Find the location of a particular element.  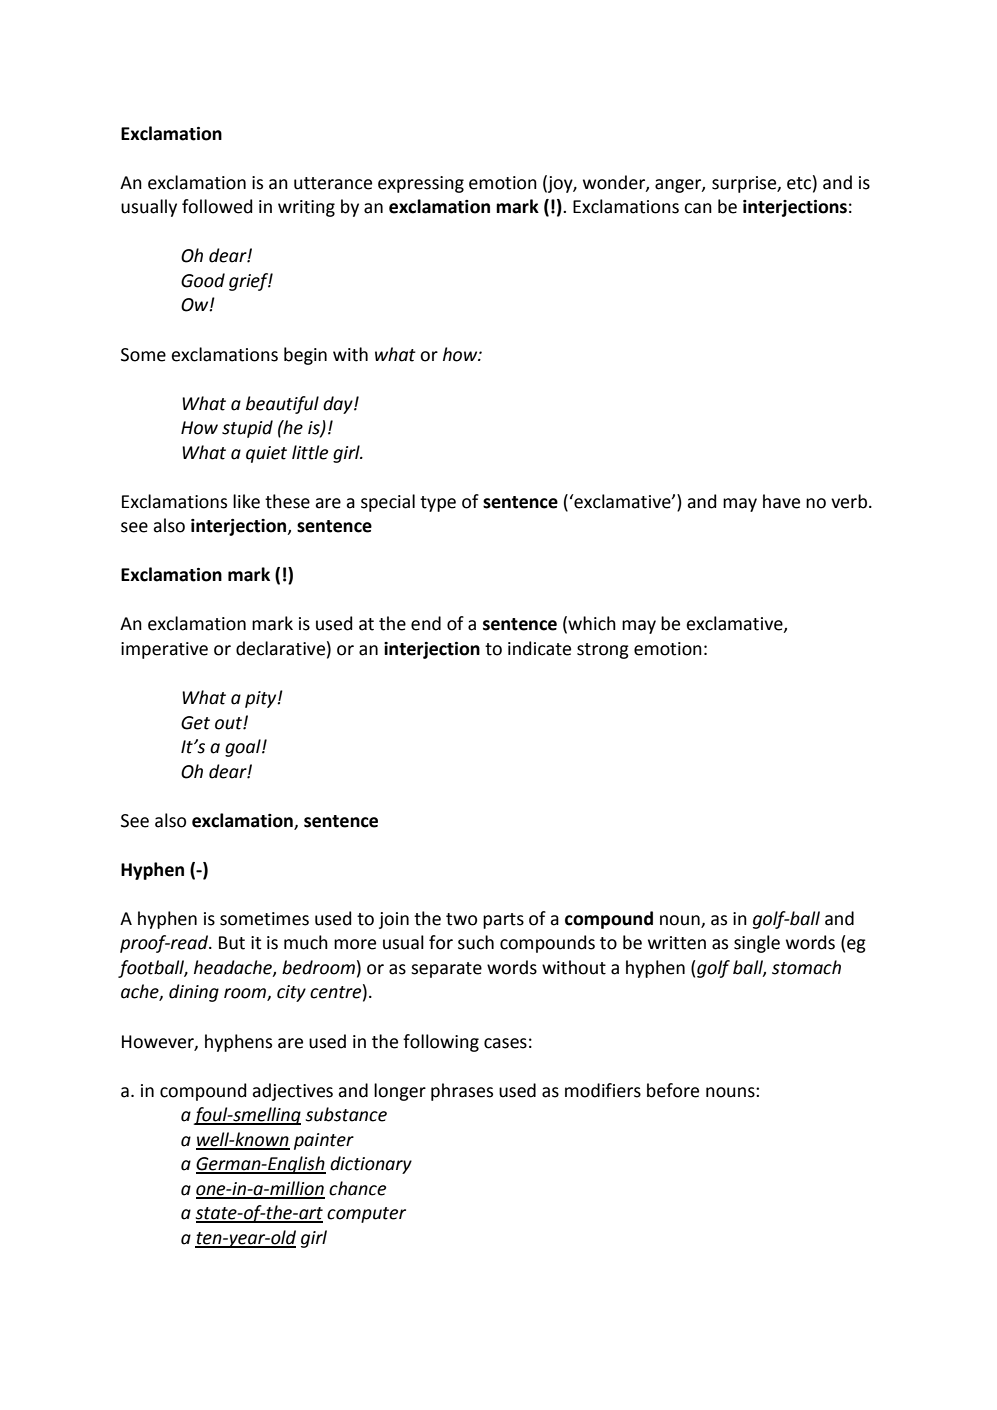

have is located at coordinates (781, 501).
